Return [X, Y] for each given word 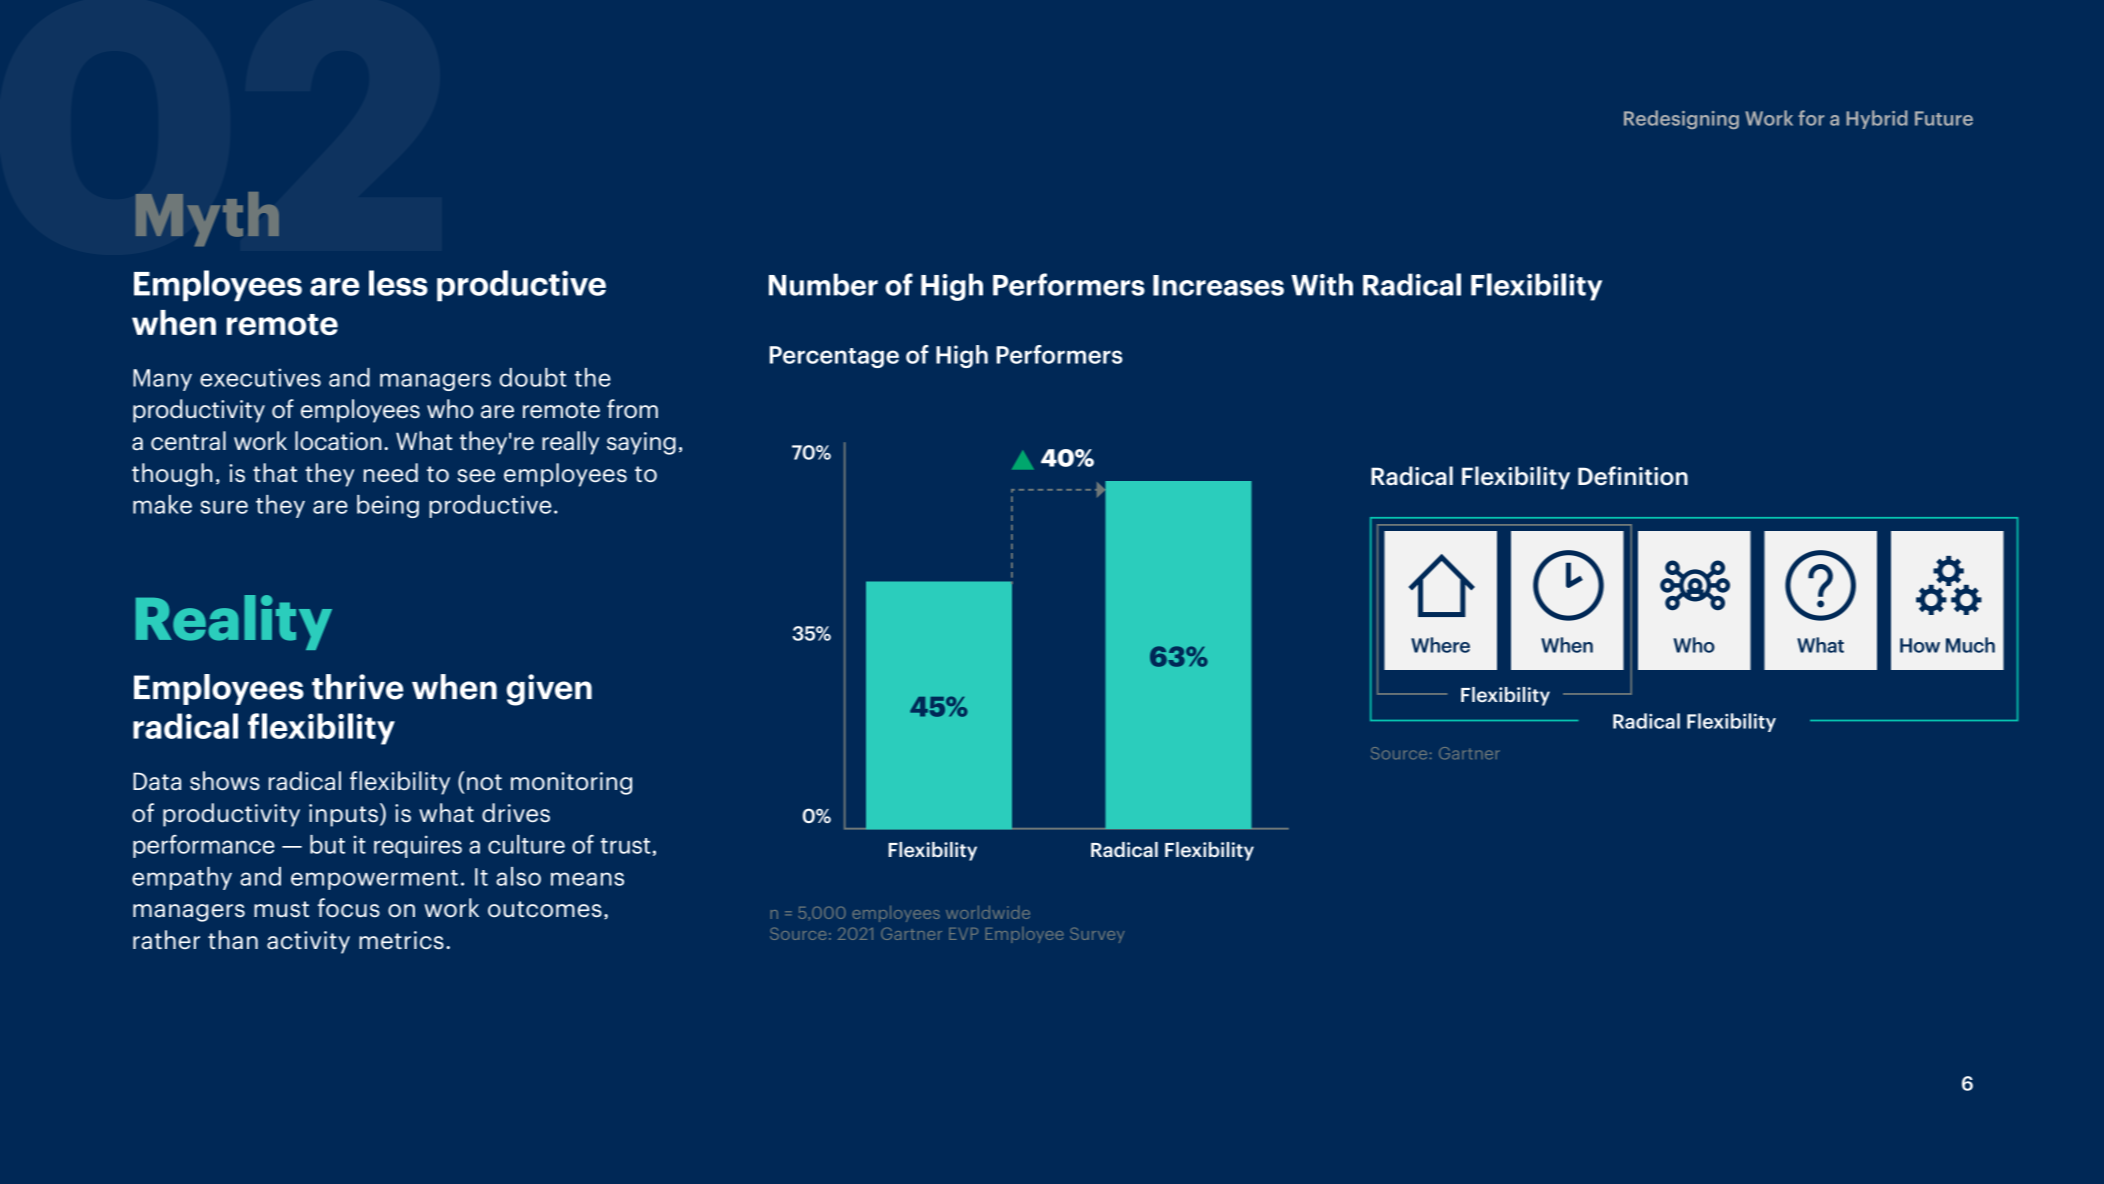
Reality [234, 622]
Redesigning [1681, 119]
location [338, 440]
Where [1440, 645]
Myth [207, 219]
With [1322, 284]
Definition [1633, 475]
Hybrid [1877, 119]
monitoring [571, 783]
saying [641, 443]
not [484, 782]
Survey [1097, 935]
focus [349, 907]
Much [1970, 645]
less [398, 283]
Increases [1218, 285]
